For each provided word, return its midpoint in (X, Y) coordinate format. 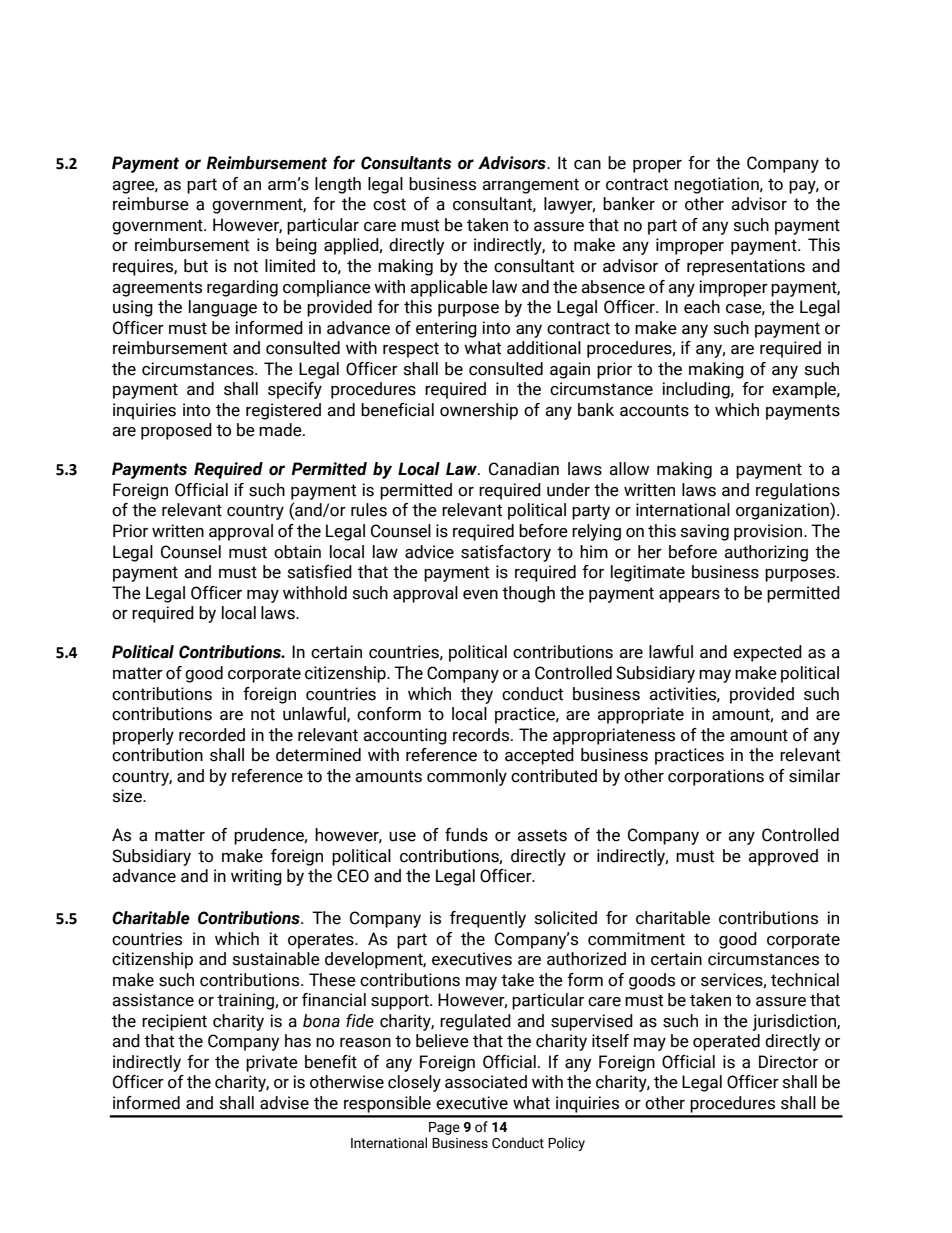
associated (486, 1082)
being (296, 246)
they (477, 695)
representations (746, 267)
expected (767, 653)
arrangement (530, 186)
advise (284, 1103)
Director (788, 1062)
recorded (212, 735)
